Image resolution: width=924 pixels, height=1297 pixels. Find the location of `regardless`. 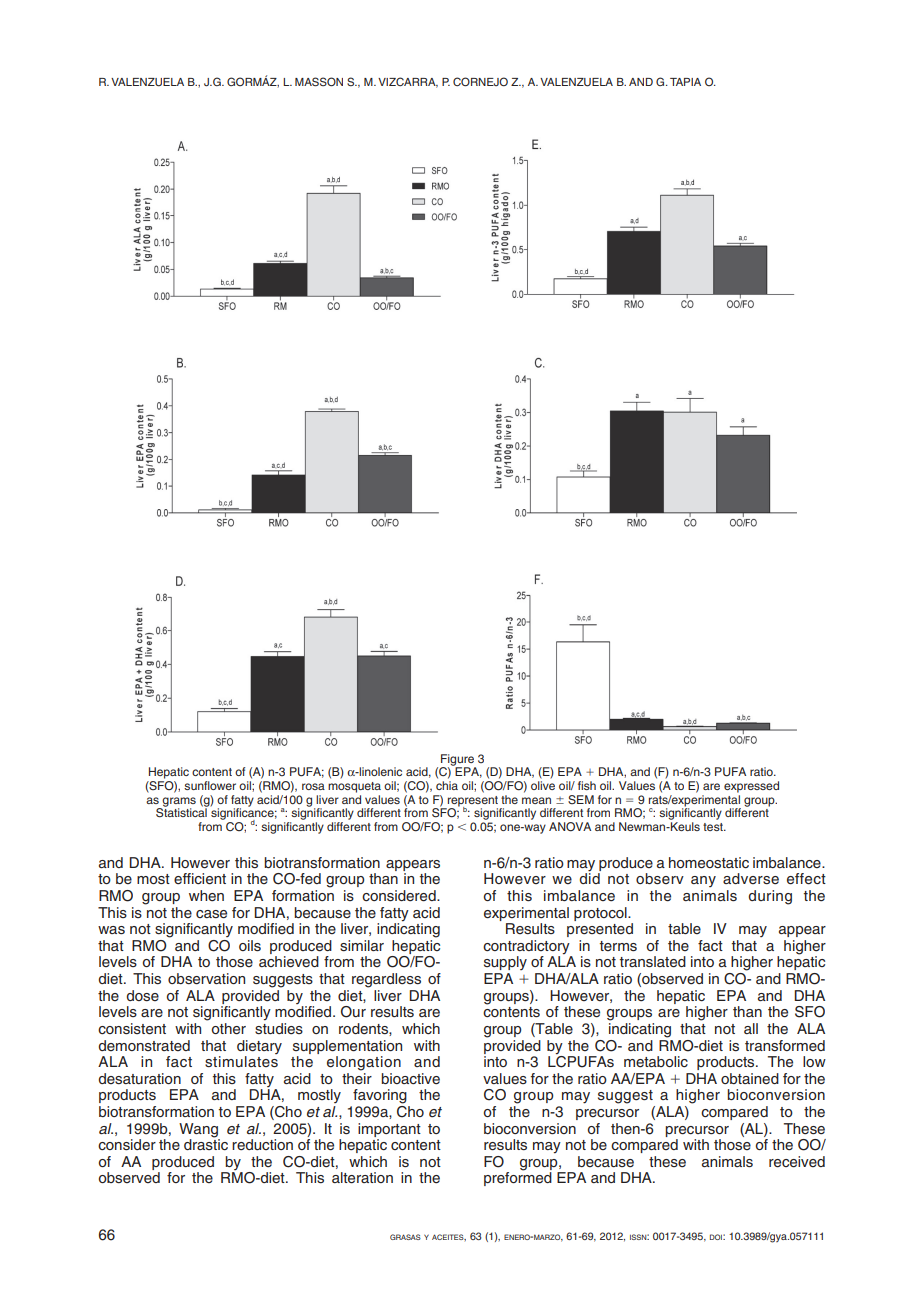

regardless is located at coordinates (386, 980).
